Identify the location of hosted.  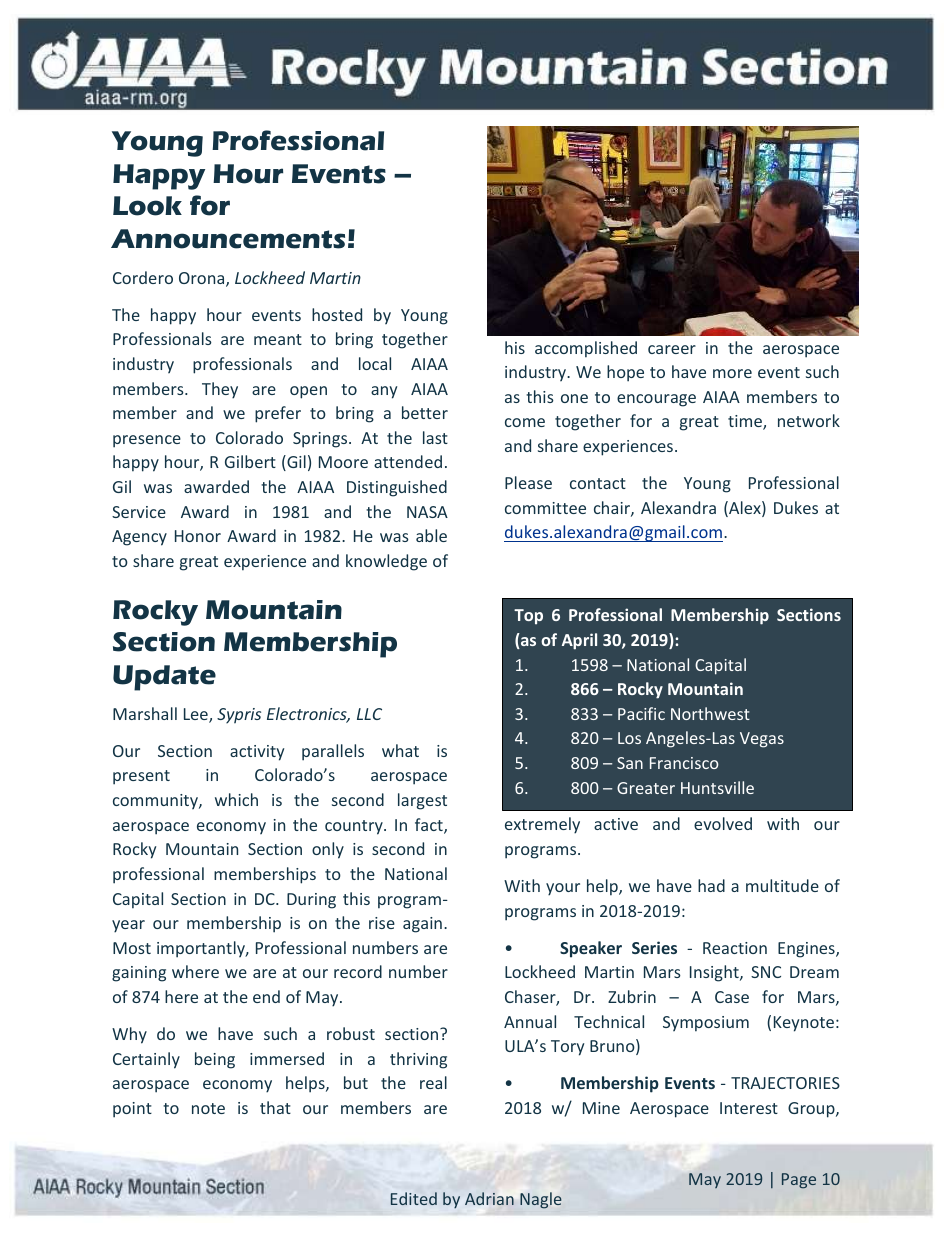
(337, 314).
